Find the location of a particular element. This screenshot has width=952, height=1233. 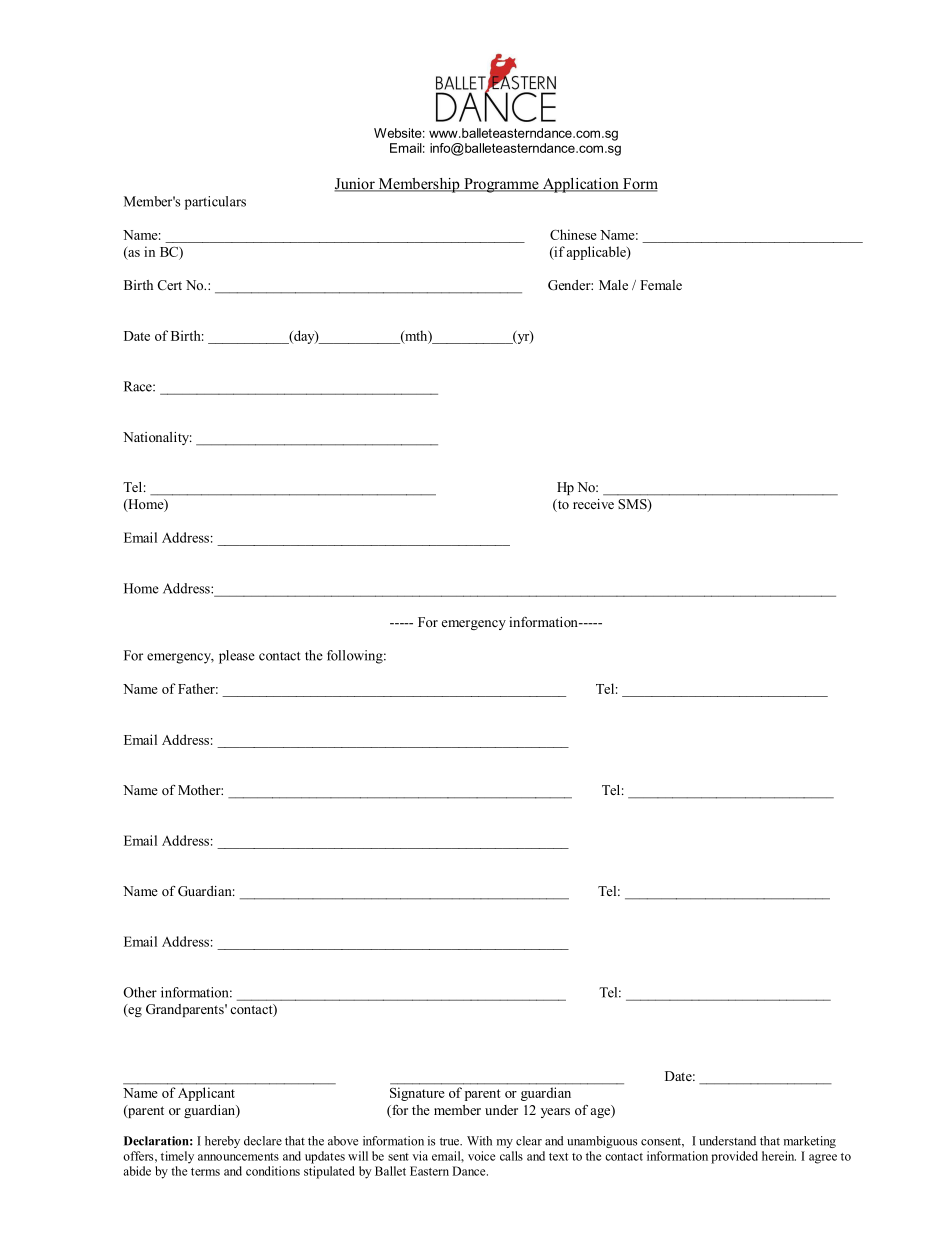

provided is located at coordinates (734, 1157).
